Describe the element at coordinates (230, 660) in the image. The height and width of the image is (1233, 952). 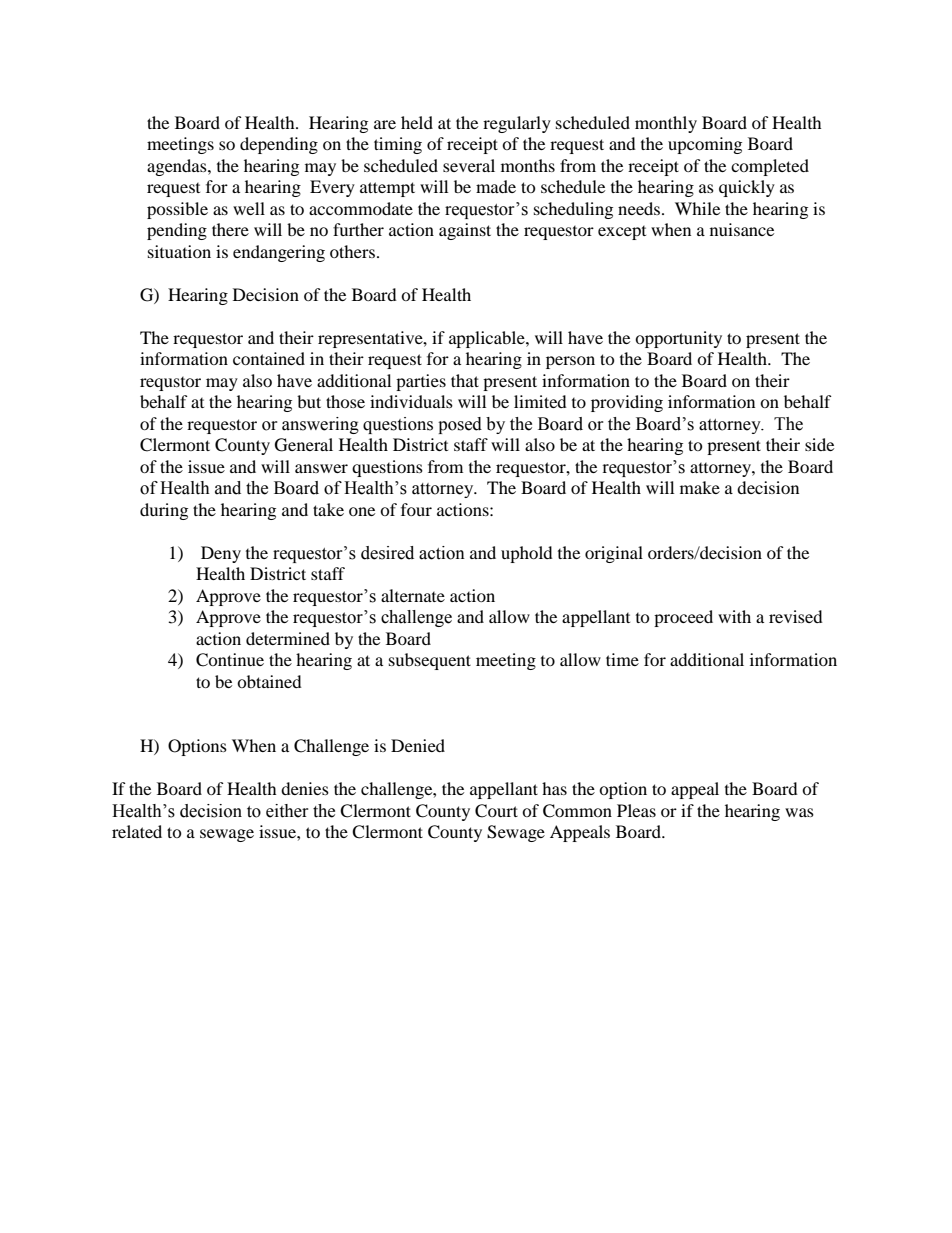
I see `Continue` at that location.
